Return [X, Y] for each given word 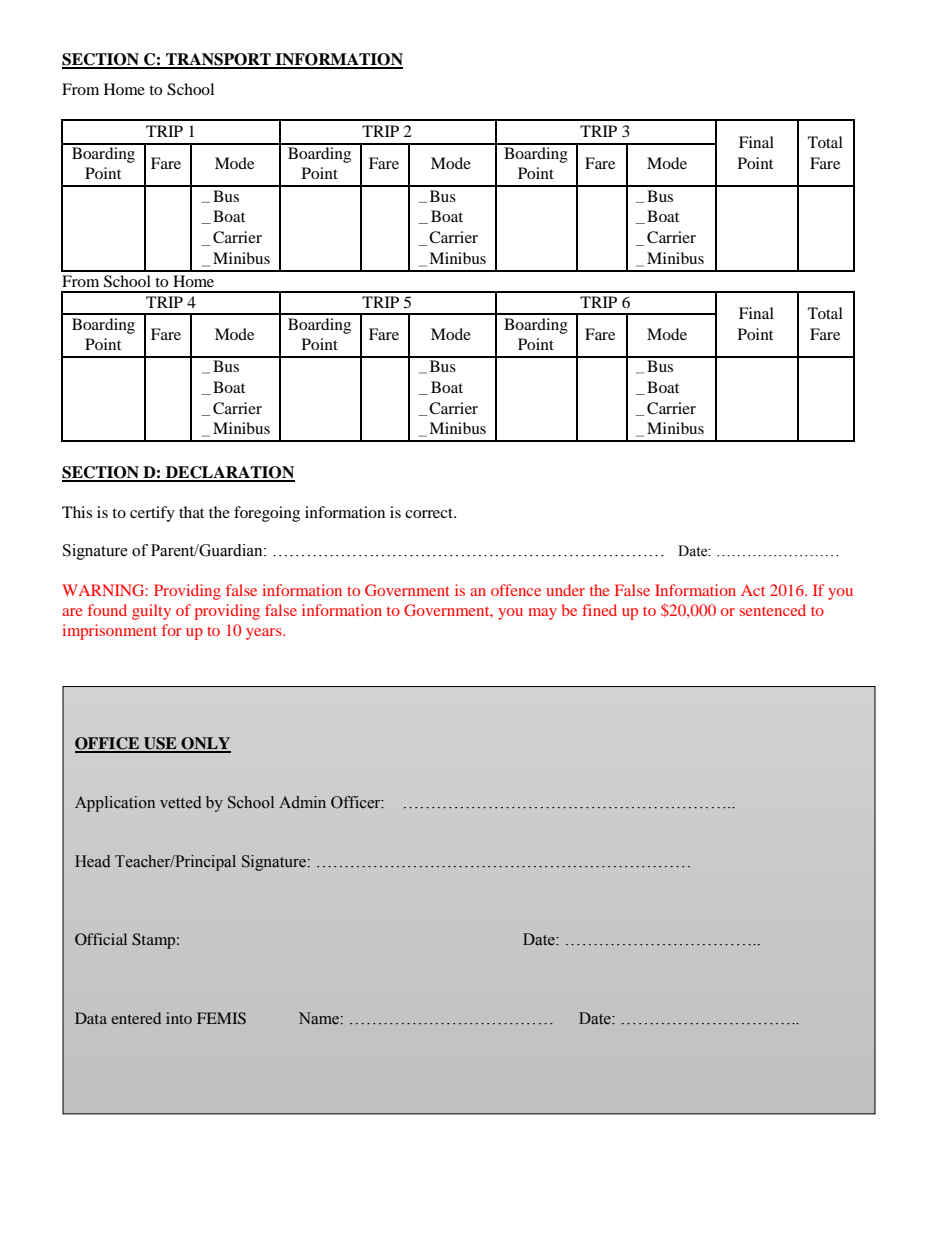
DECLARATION [229, 473]
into [179, 1018]
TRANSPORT [218, 60]
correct [430, 513]
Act [753, 590]
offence [516, 590]
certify [152, 514]
